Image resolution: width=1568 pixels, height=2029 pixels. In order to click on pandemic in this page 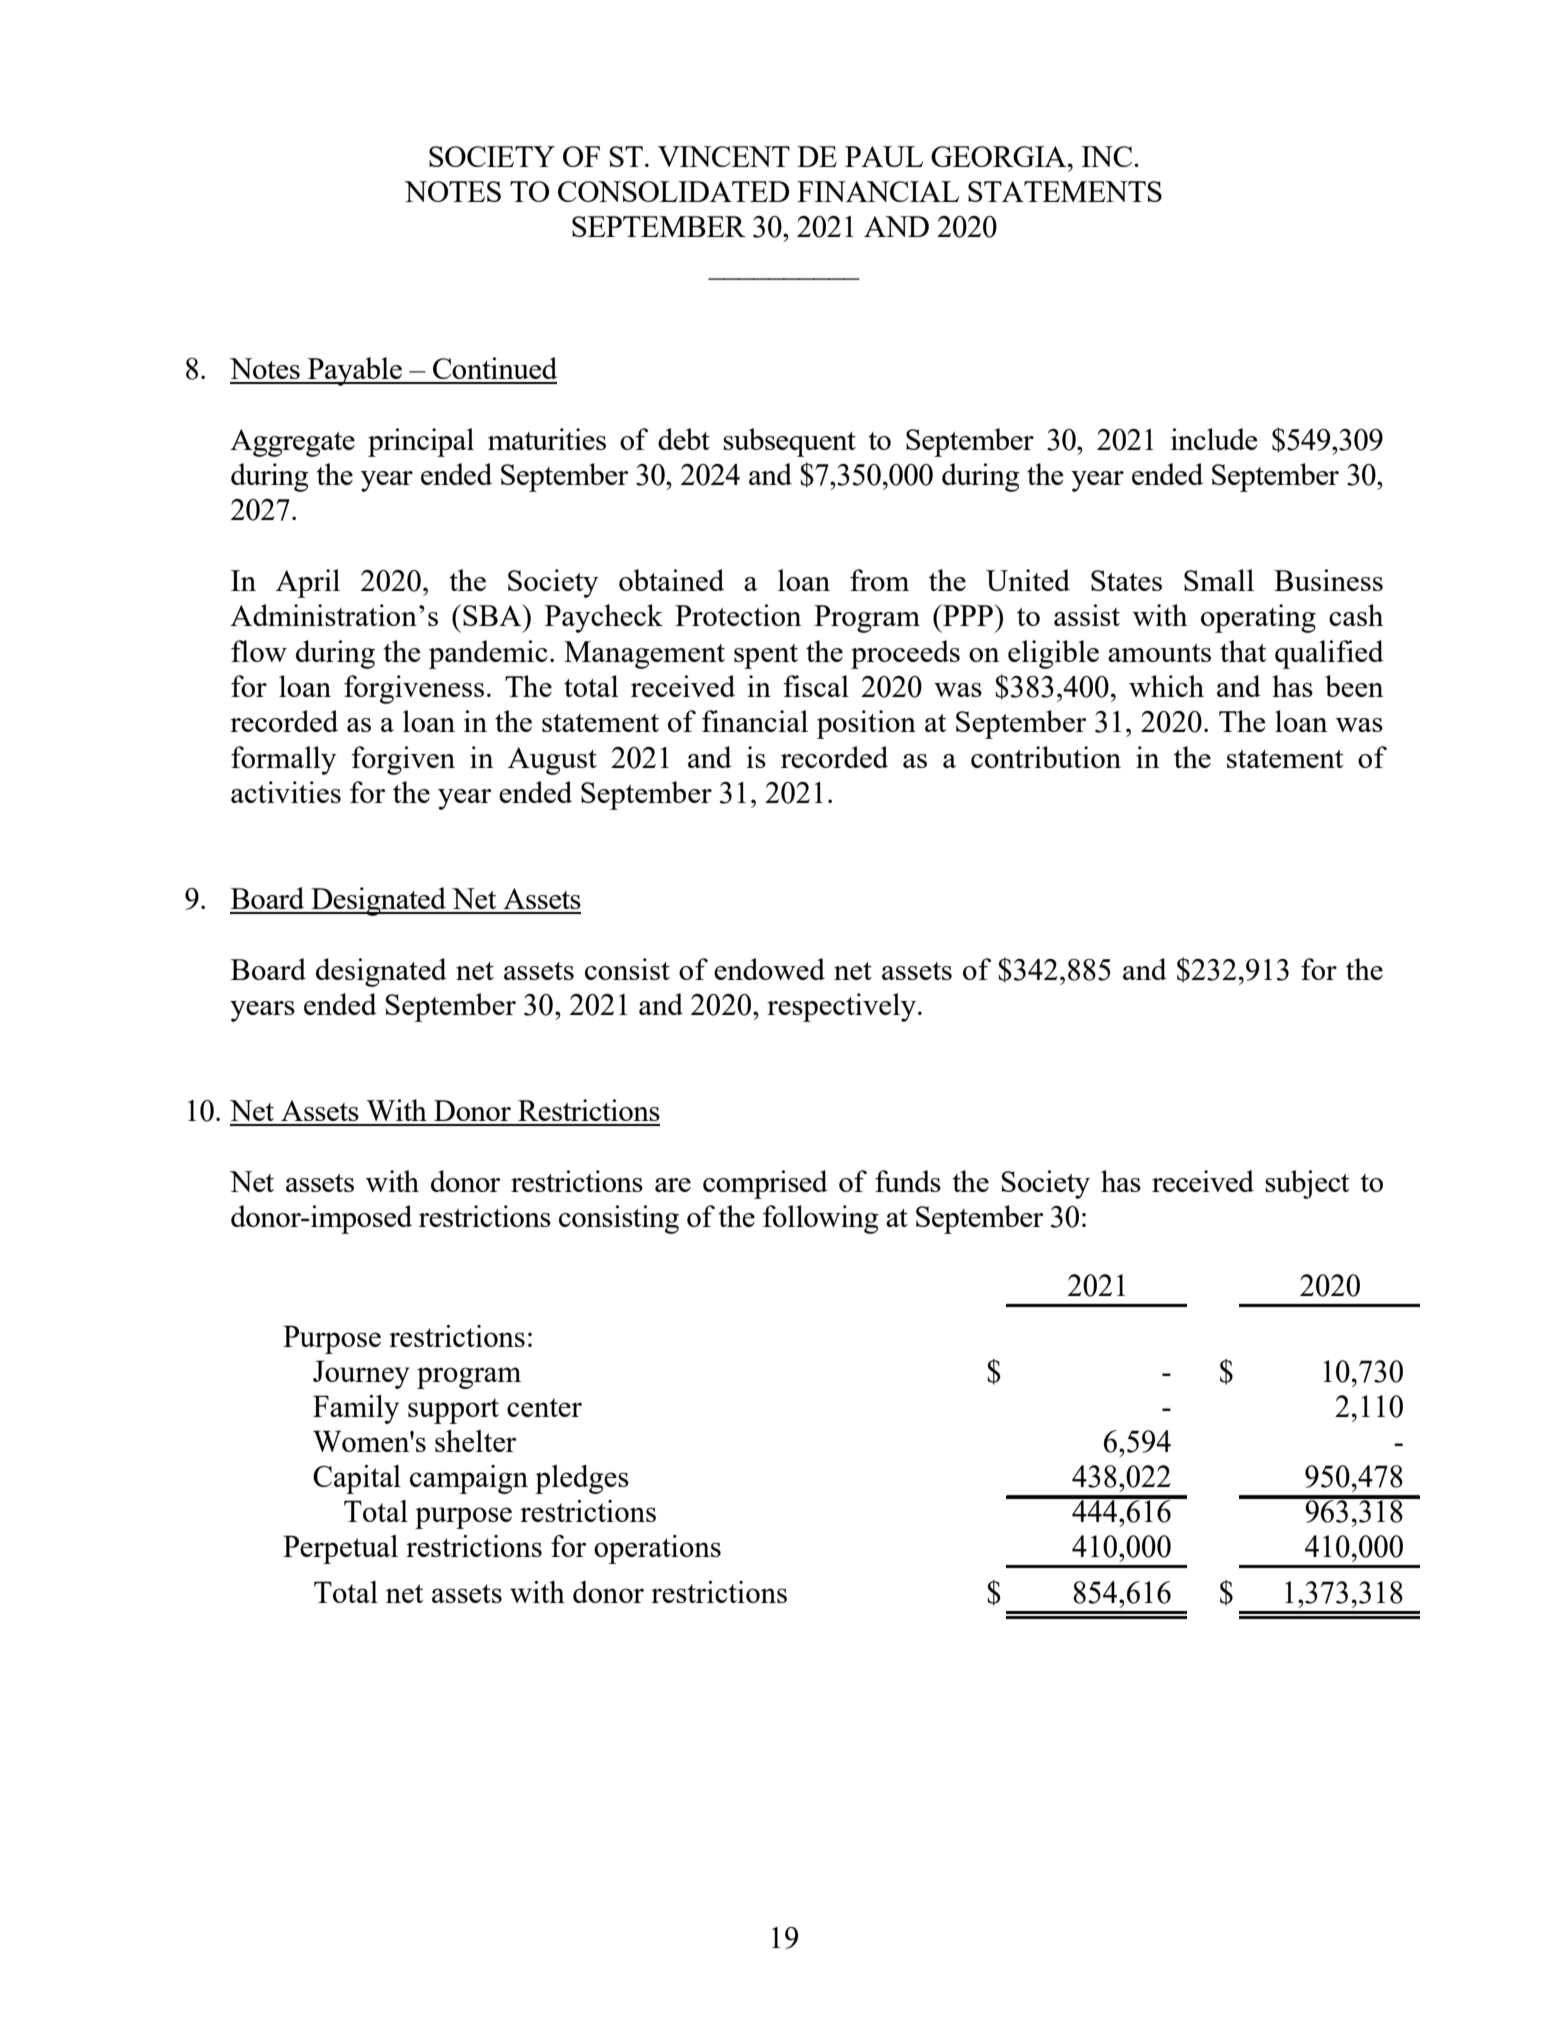, I will do `click(488, 654)`.
